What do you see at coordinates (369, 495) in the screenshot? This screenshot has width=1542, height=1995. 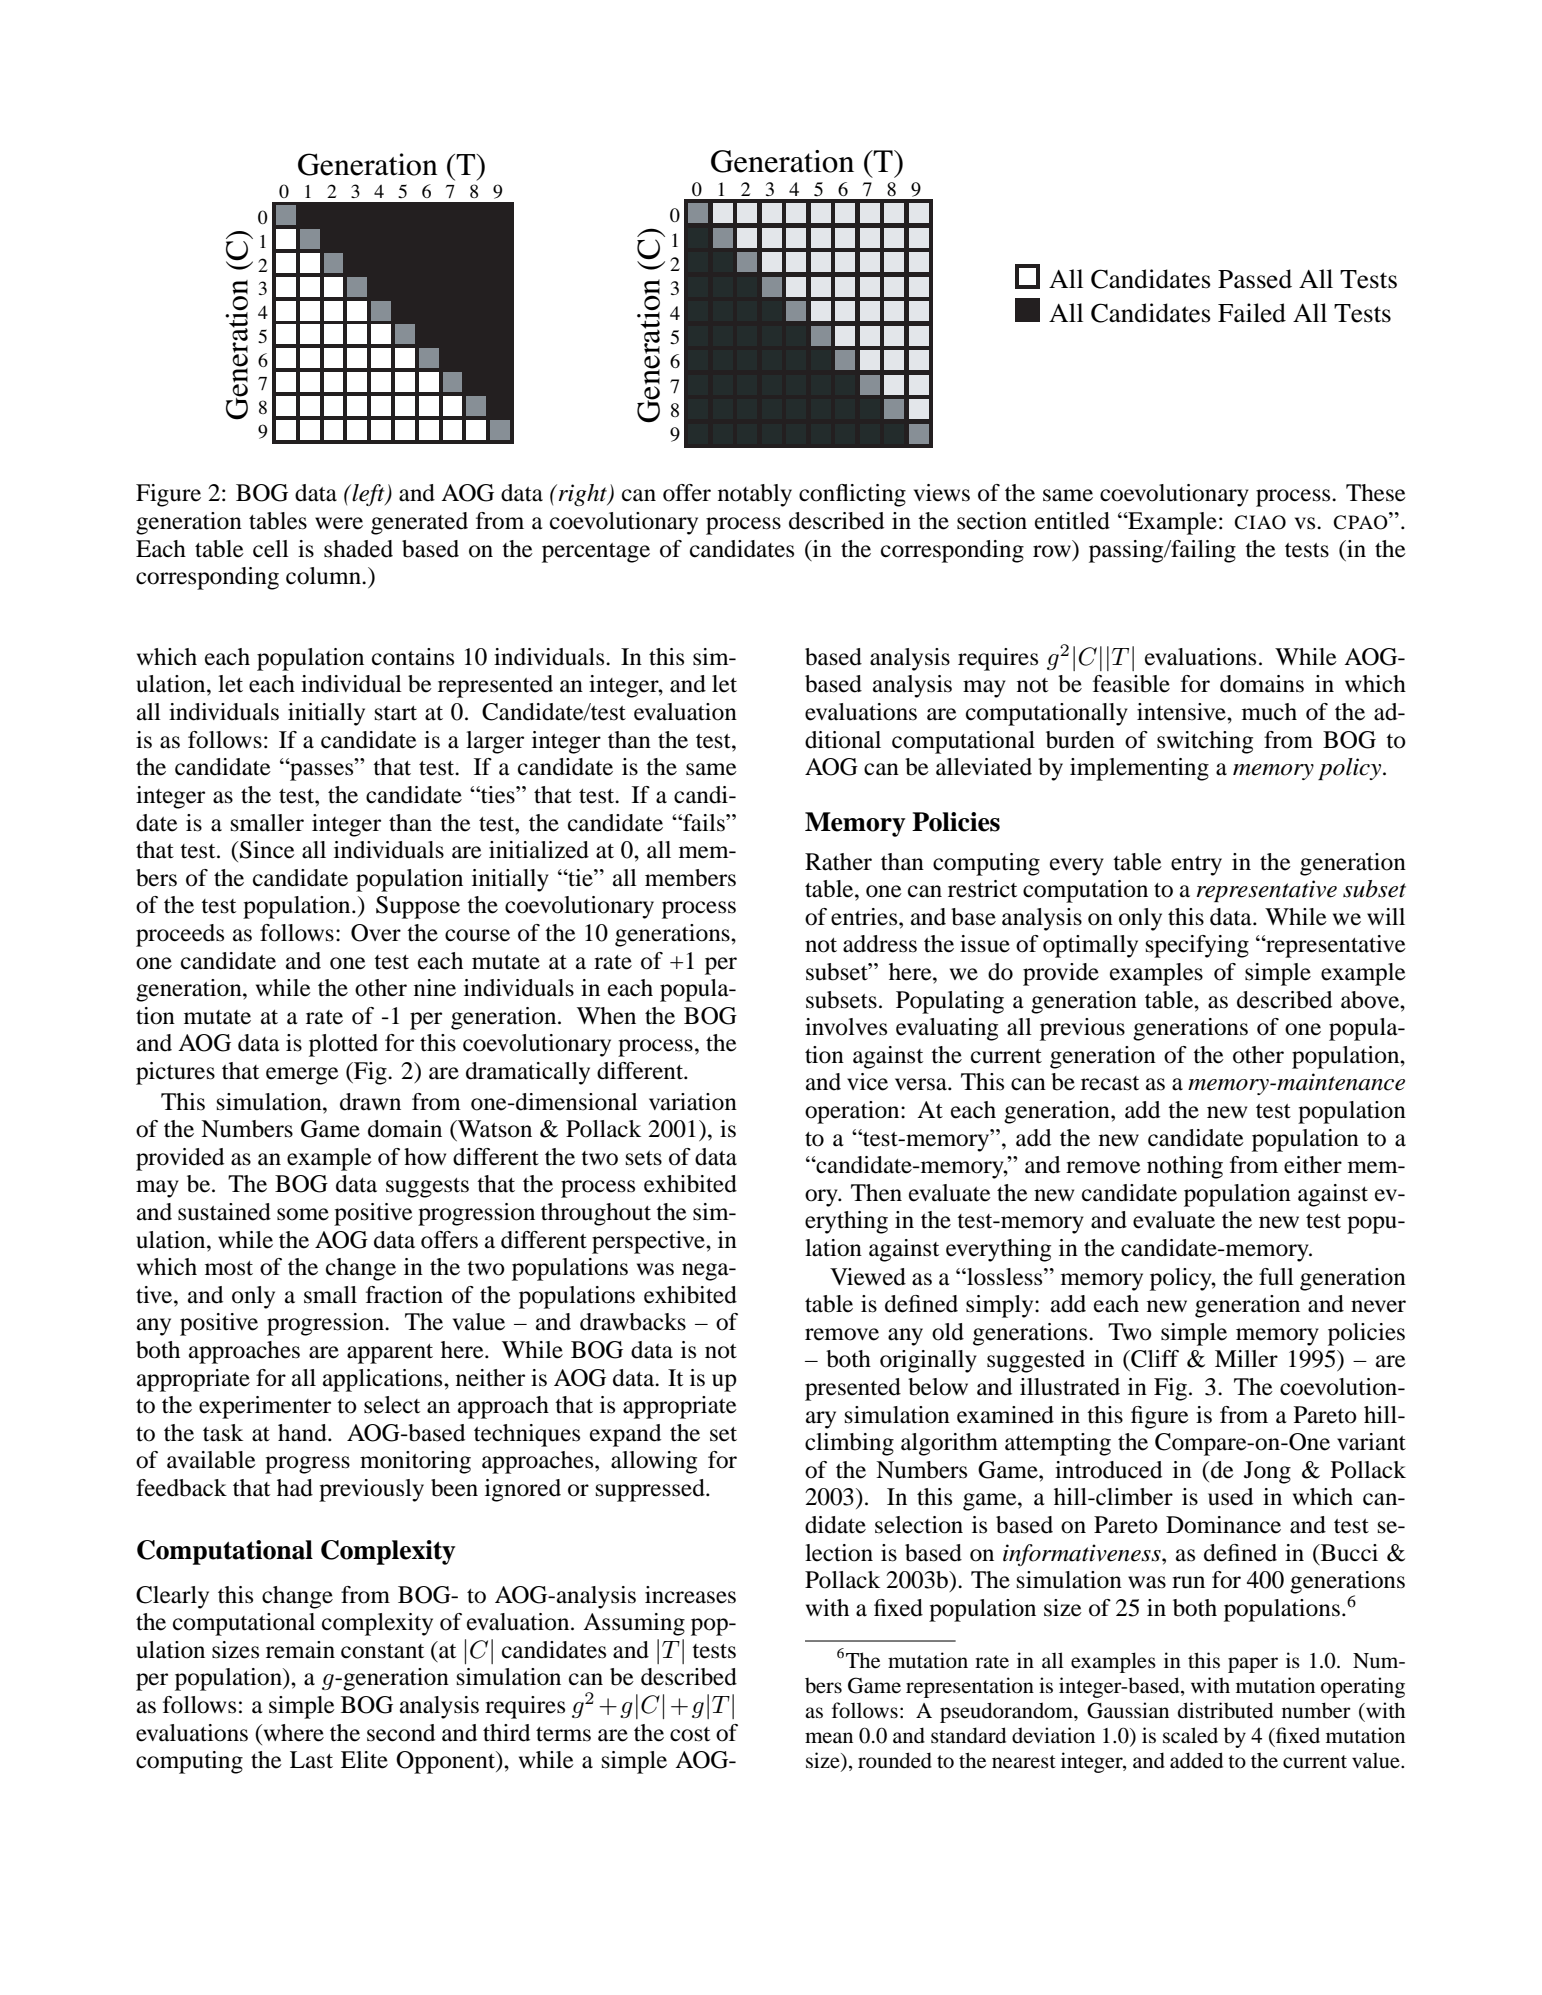 I see `left` at bounding box center [369, 495].
